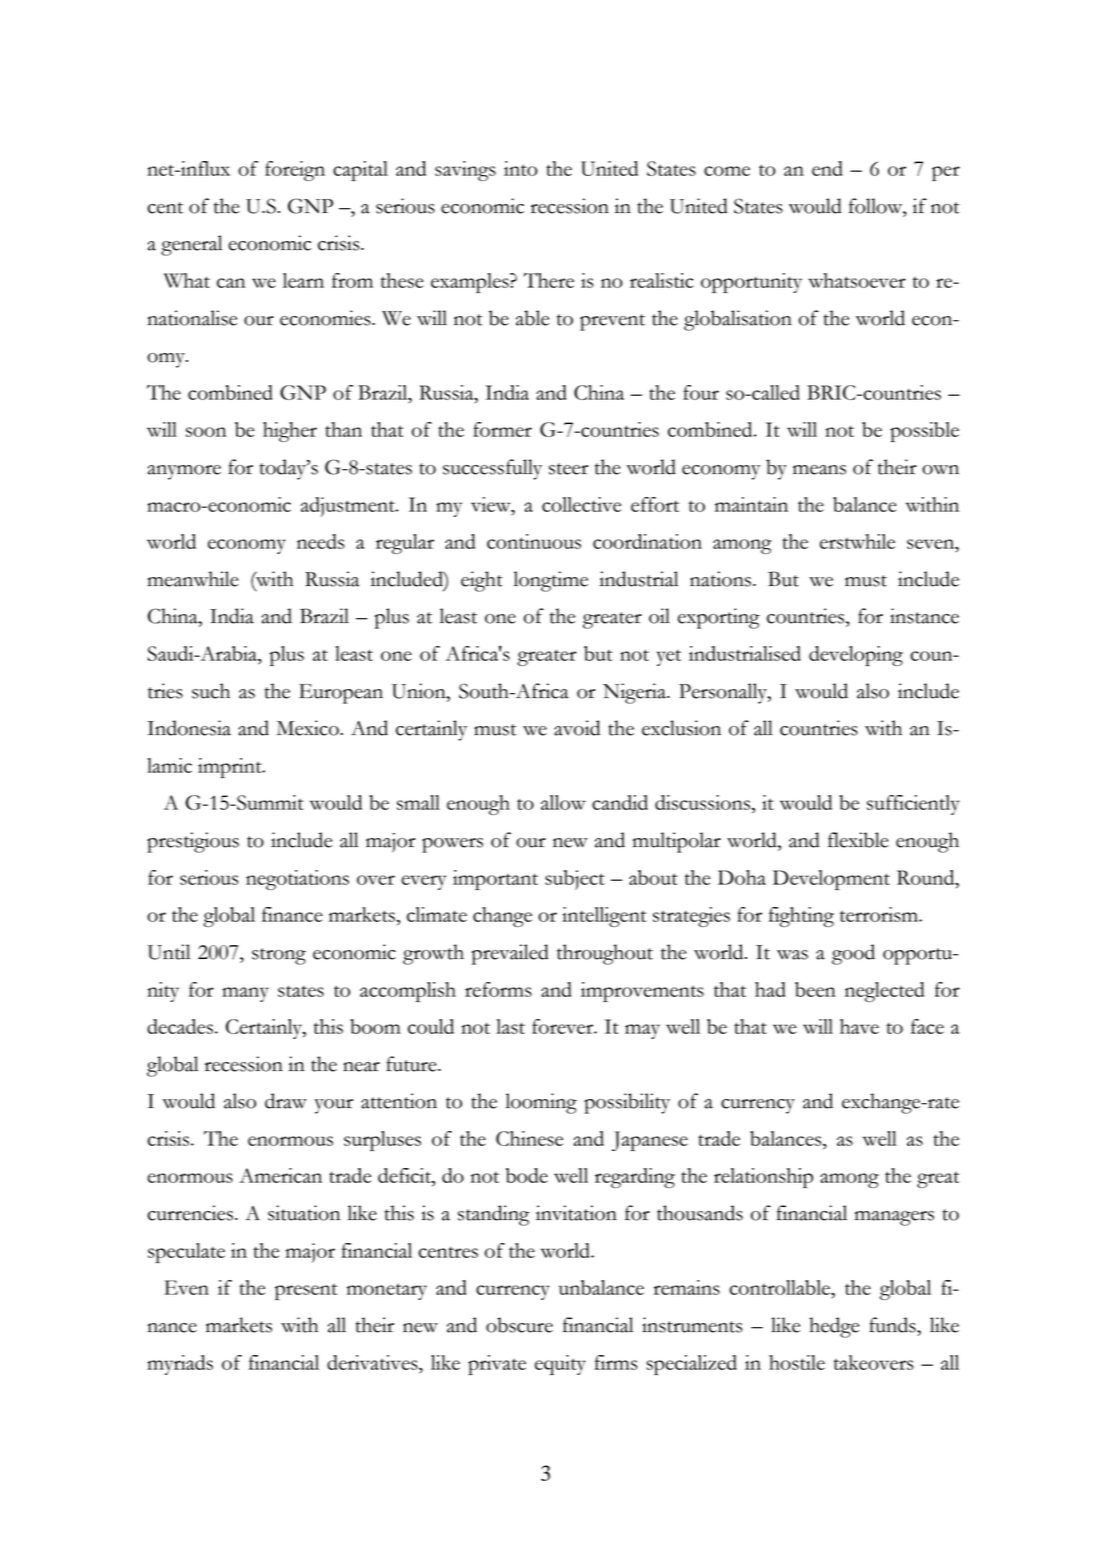  I want to click on foreign, so click(295, 171).
